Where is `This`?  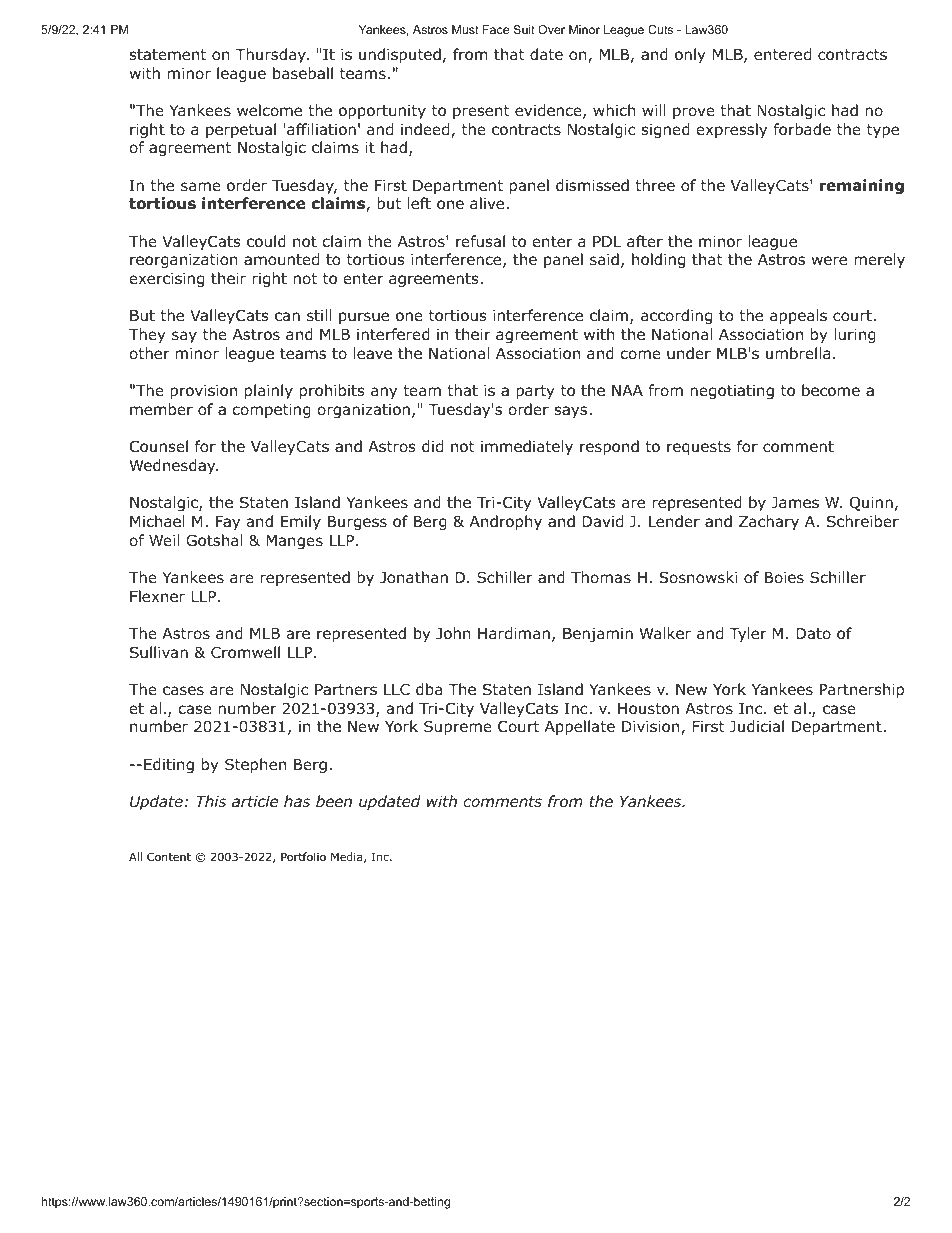 This is located at coordinates (211, 801).
